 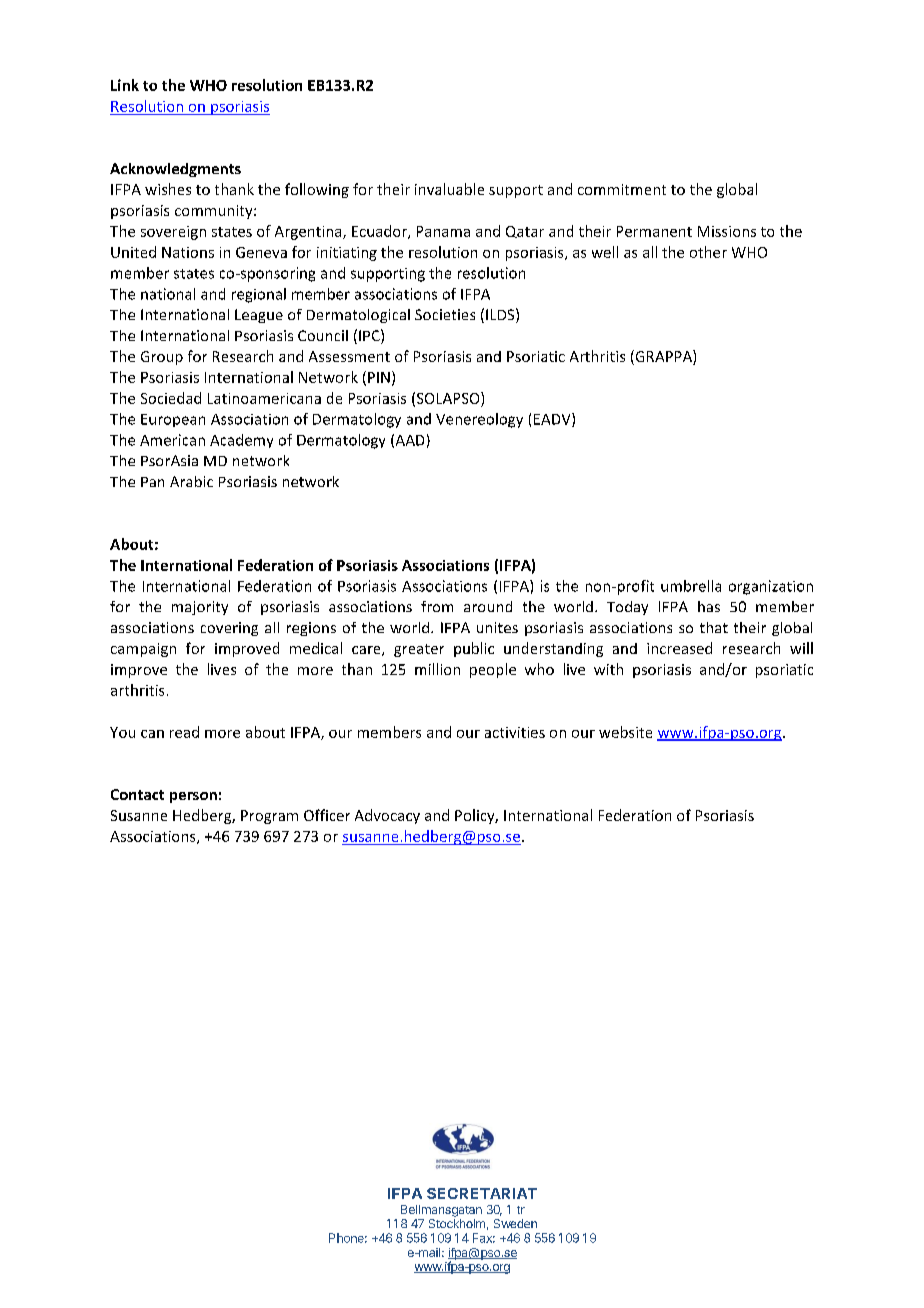 What do you see at coordinates (622, 189) in the document?
I see `commitment` at bounding box center [622, 189].
